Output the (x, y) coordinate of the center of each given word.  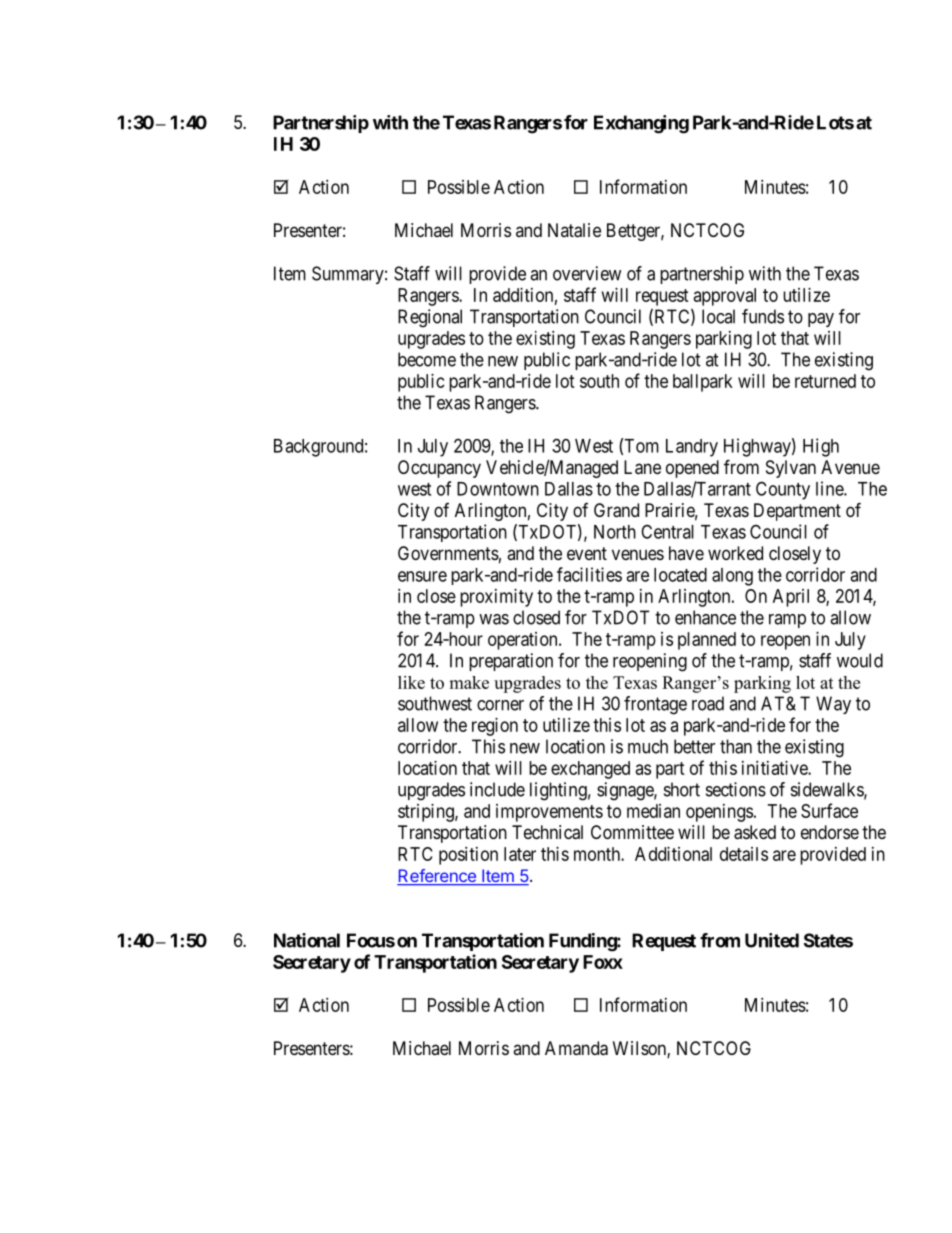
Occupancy (439, 469)
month (598, 854)
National (307, 940)
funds (763, 316)
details (744, 854)
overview (587, 273)
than (736, 746)
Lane (642, 467)
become (427, 359)
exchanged (590, 770)
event (587, 553)
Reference (437, 877)
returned (825, 381)
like (411, 682)
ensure (422, 576)
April (791, 598)
